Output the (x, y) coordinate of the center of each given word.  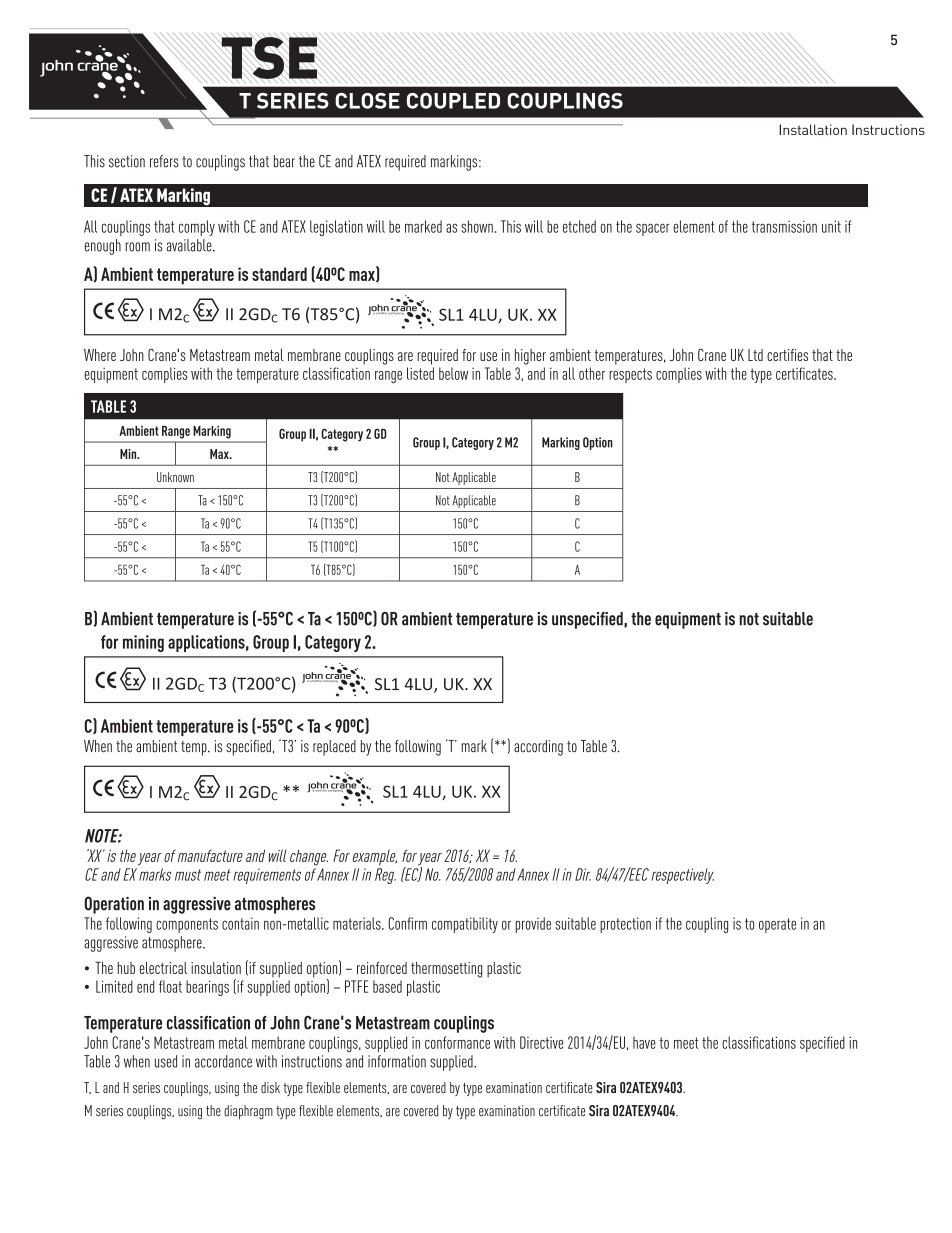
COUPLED (453, 101)
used (166, 1061)
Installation (813, 129)
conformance (457, 1042)
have (644, 1042)
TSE (269, 58)
